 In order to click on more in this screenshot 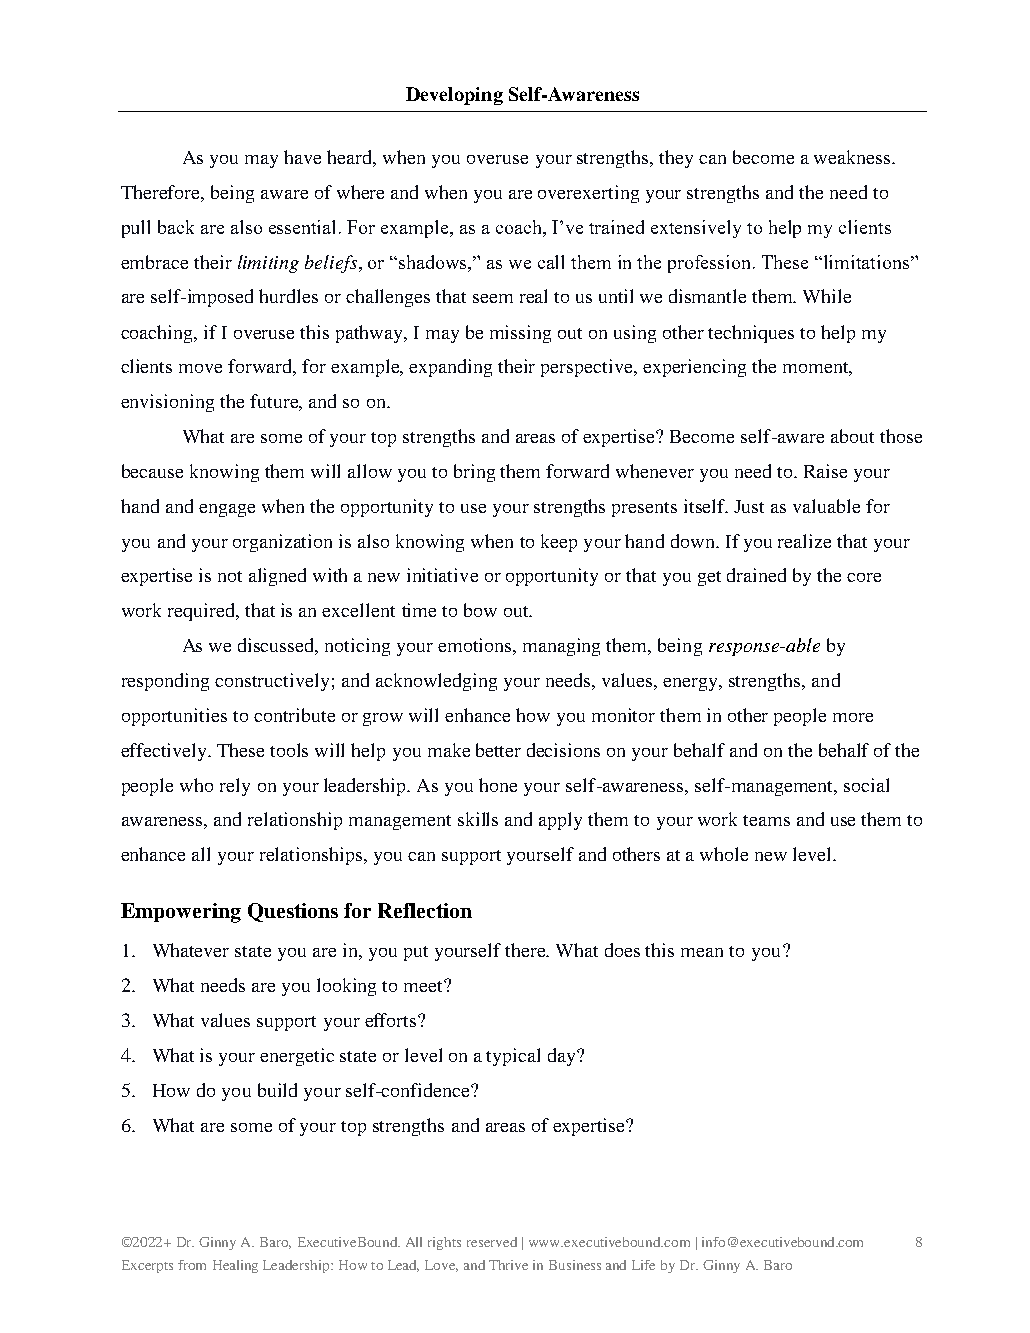, I will do `click(853, 717)`.
